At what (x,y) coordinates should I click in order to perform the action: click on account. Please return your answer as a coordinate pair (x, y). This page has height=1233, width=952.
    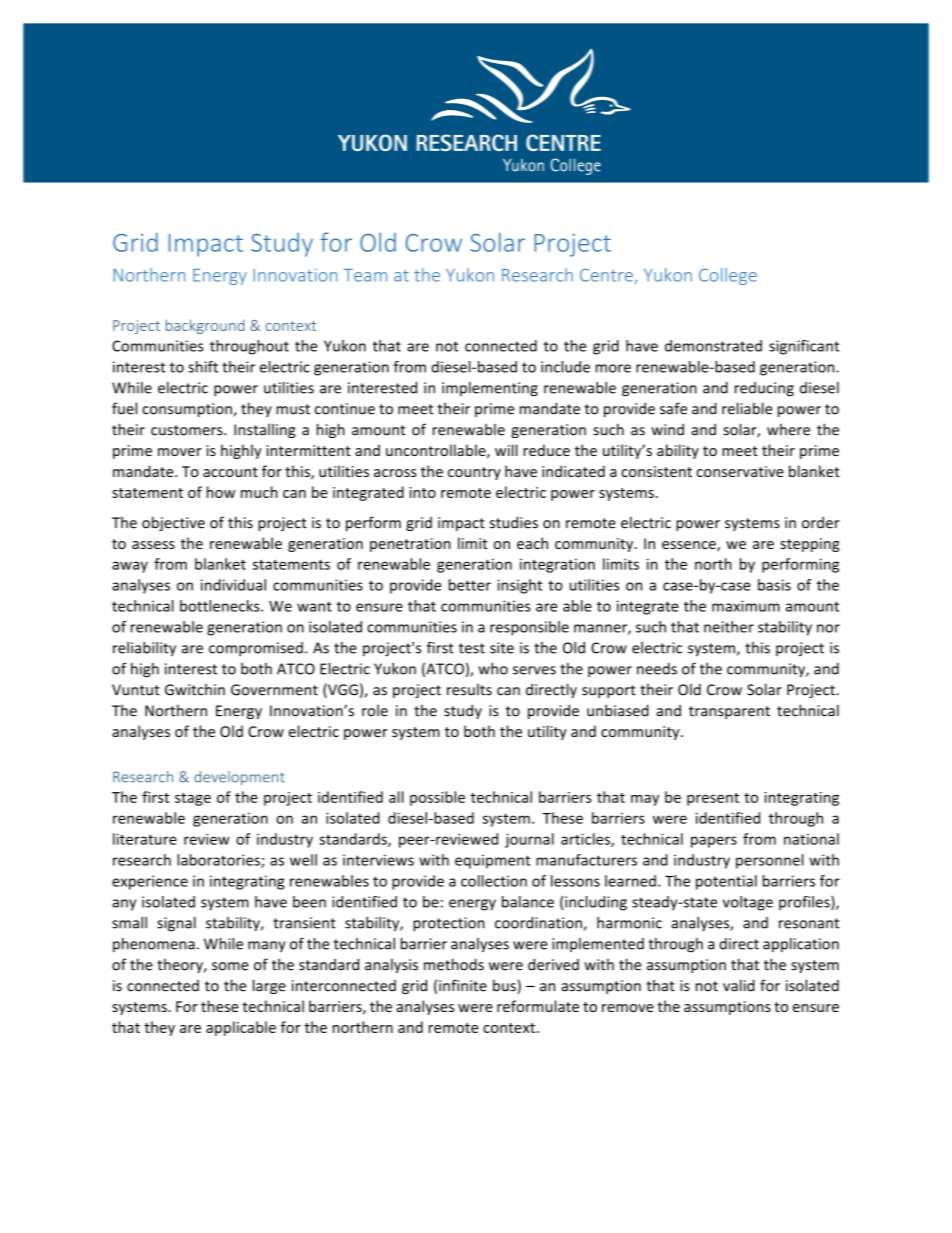
    Looking at the image, I should click on (230, 472).
